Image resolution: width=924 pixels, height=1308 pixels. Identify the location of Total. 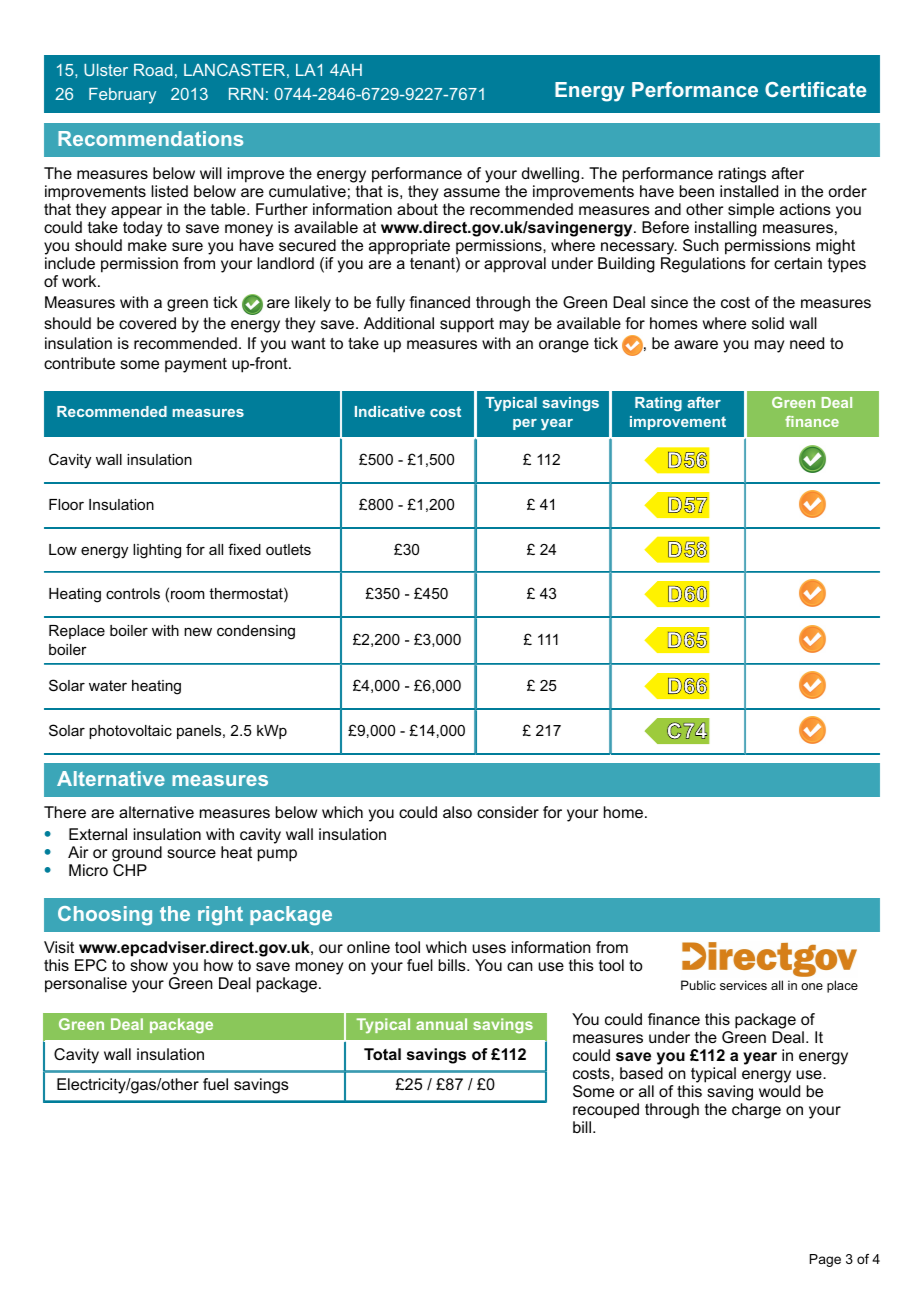
(382, 1054).
